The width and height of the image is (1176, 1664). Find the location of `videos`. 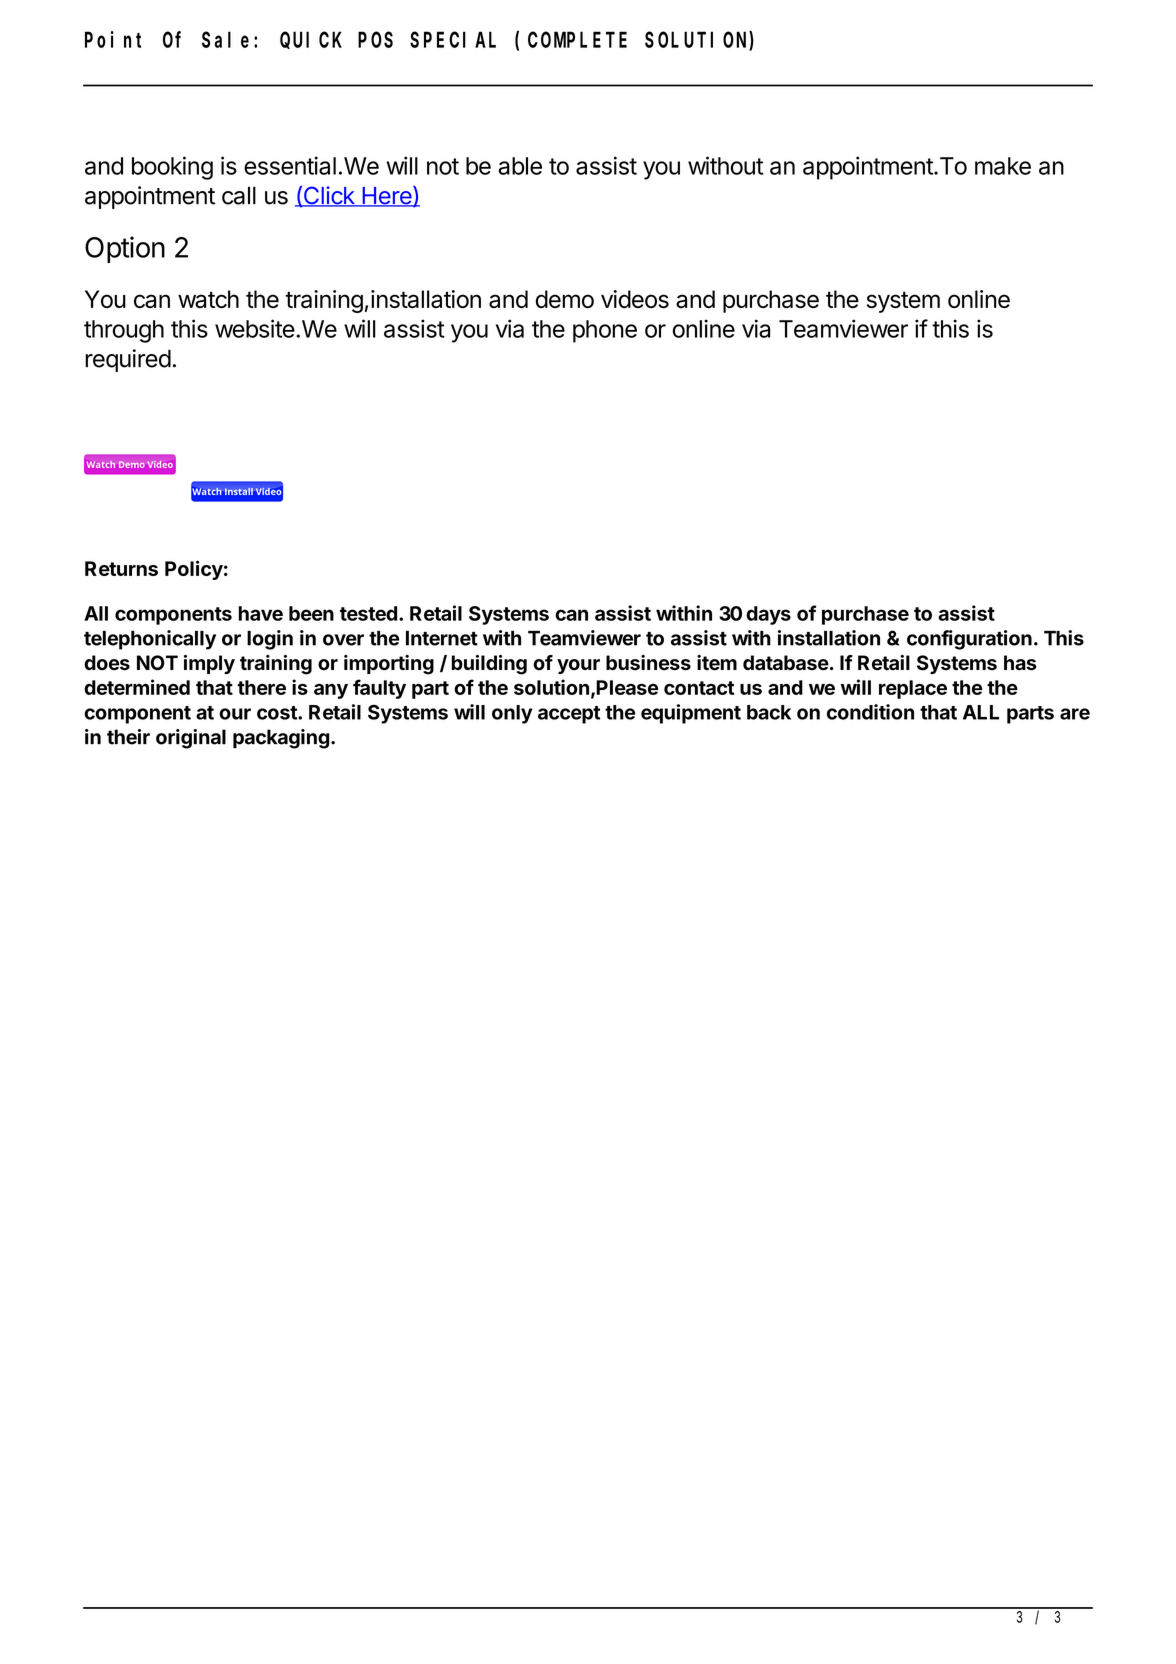

videos is located at coordinates (635, 299).
